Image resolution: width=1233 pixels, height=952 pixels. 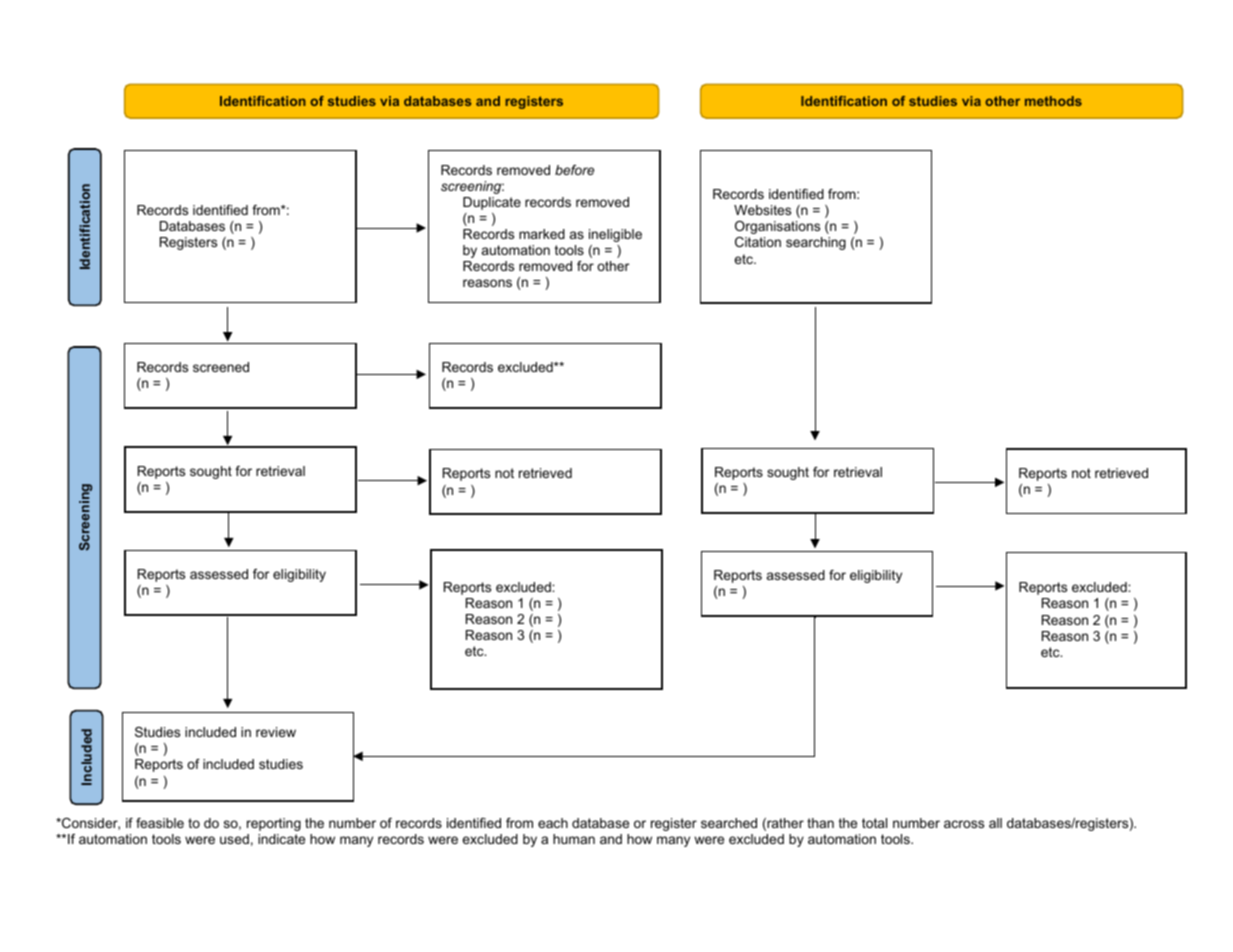 I want to click on methods, so click(x=1053, y=101).
